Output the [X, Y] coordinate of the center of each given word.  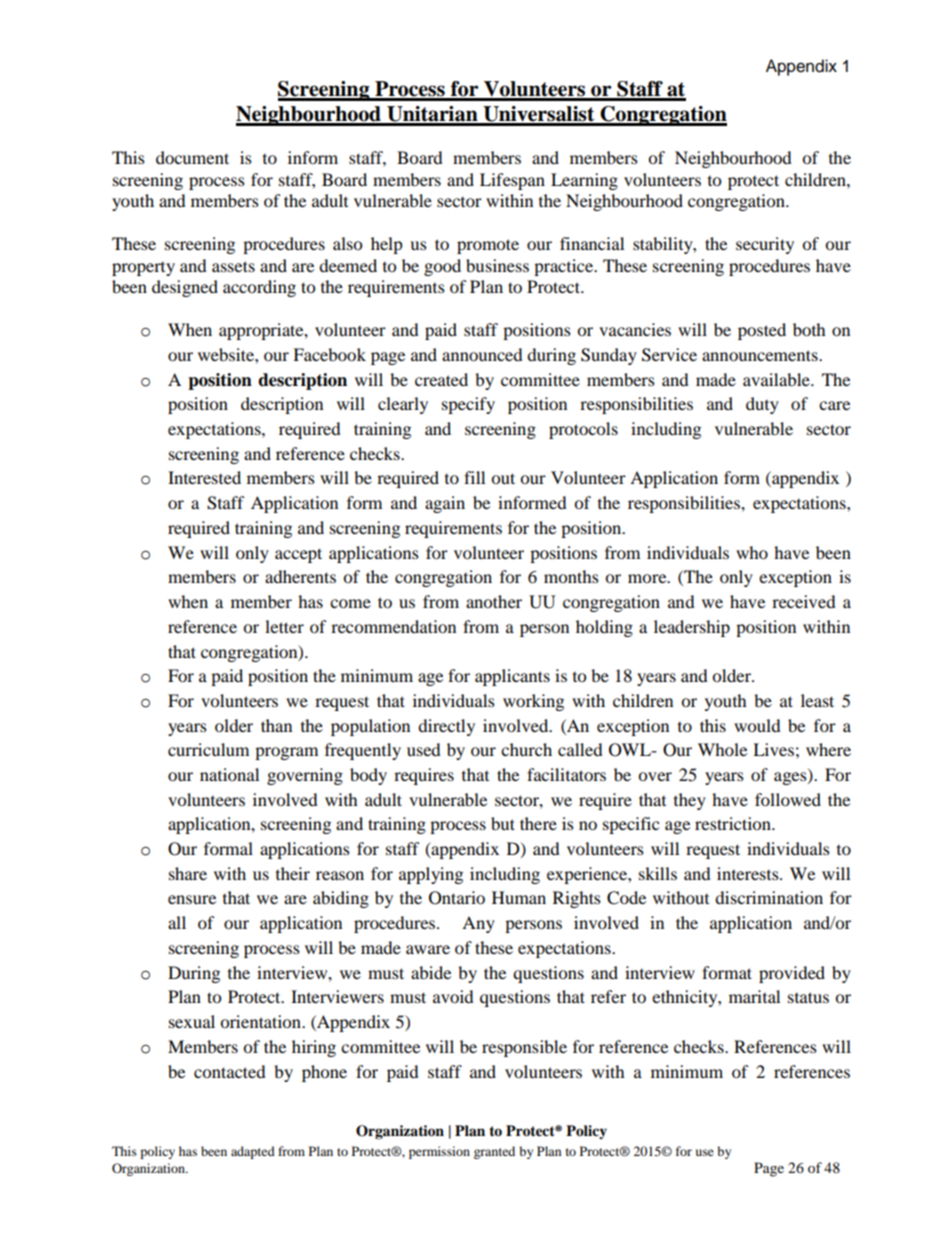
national [229, 774]
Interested [204, 477]
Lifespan [512, 181]
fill [474, 477]
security [765, 245]
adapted [253, 1152]
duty [762, 405]
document [192, 157]
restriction [734, 823]
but [503, 823]
